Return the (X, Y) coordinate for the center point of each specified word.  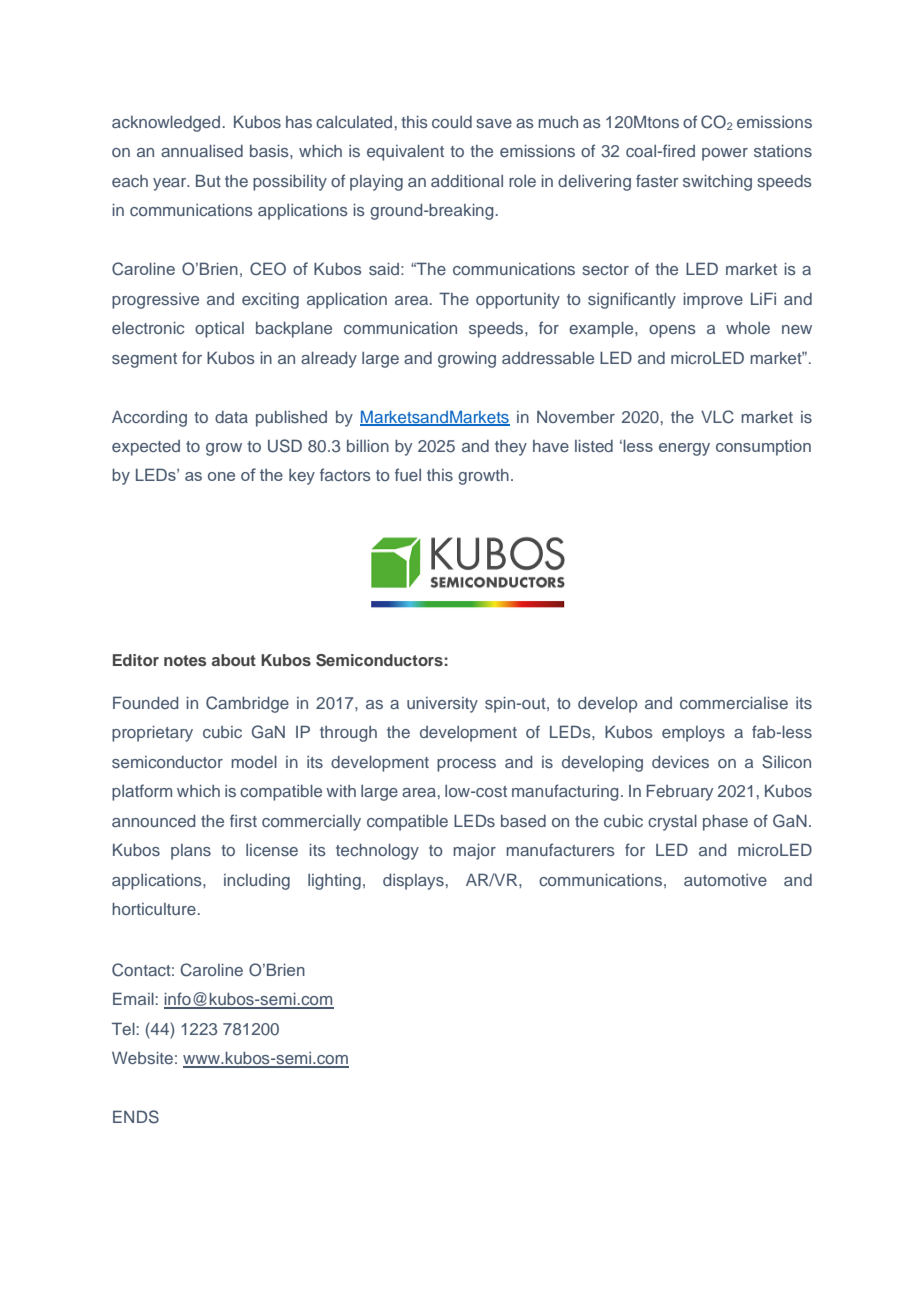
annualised (202, 151)
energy (684, 449)
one (221, 476)
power (725, 154)
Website (142, 1057)
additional (467, 181)
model (254, 762)
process (466, 765)
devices (680, 762)
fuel (408, 474)
